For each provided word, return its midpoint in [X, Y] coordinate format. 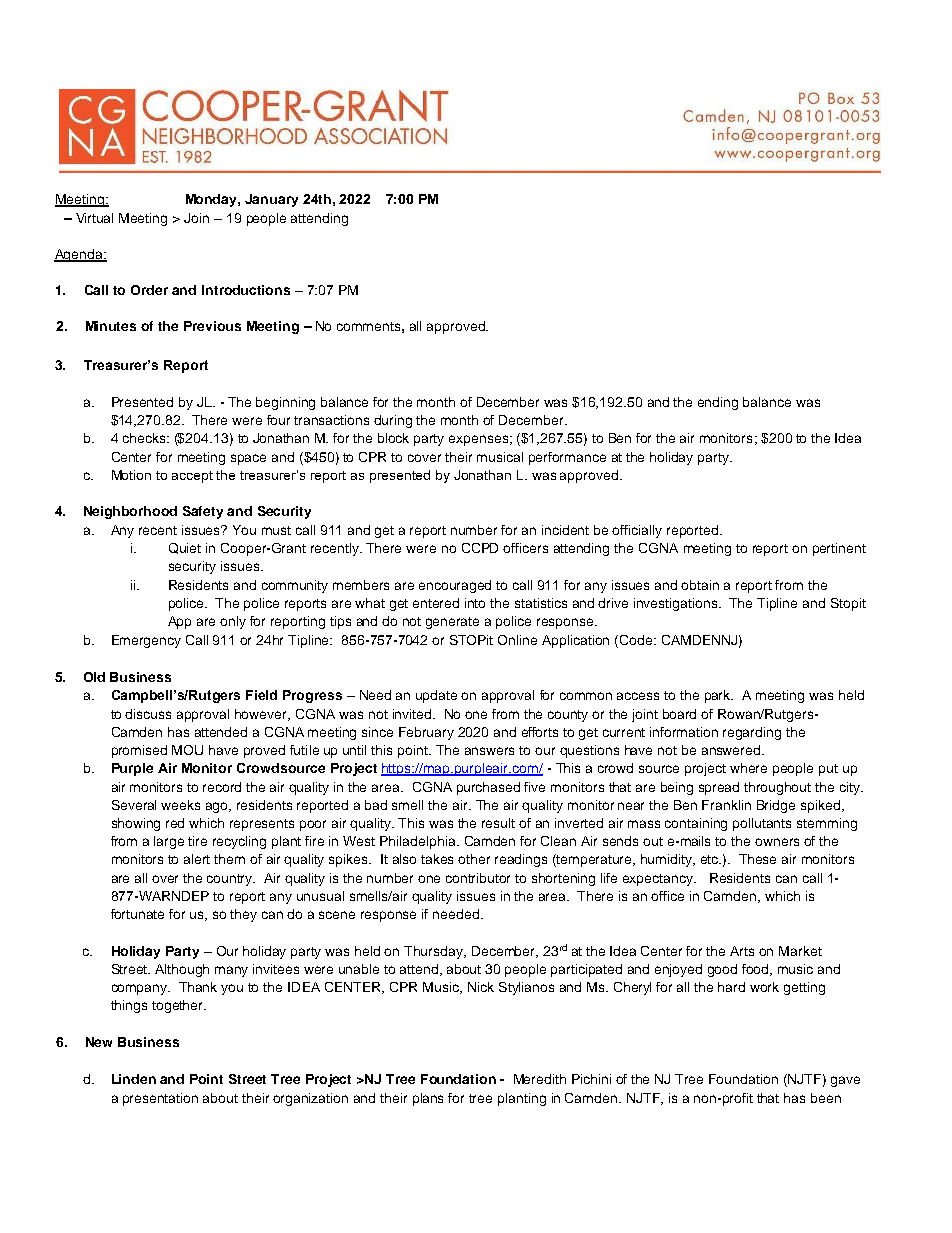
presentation [160, 1099]
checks [145, 438]
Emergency [146, 641]
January [271, 200]
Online [517, 640]
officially [637, 531]
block [393, 438]
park [719, 696]
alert [197, 859]
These [757, 859]
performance [567, 458]
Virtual [94, 218]
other [474, 859]
